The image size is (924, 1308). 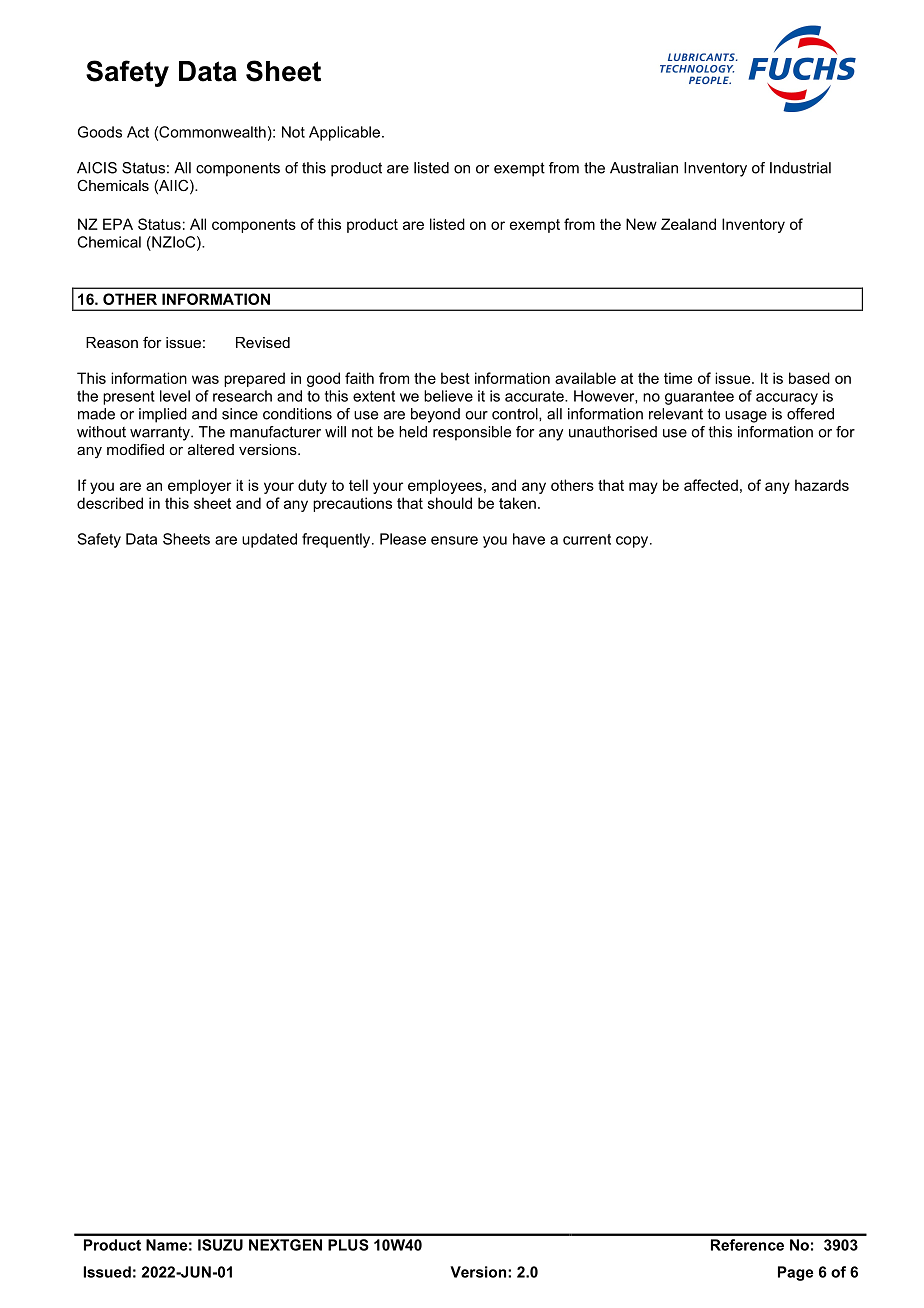 I want to click on ISUZU, so click(x=220, y=1245).
